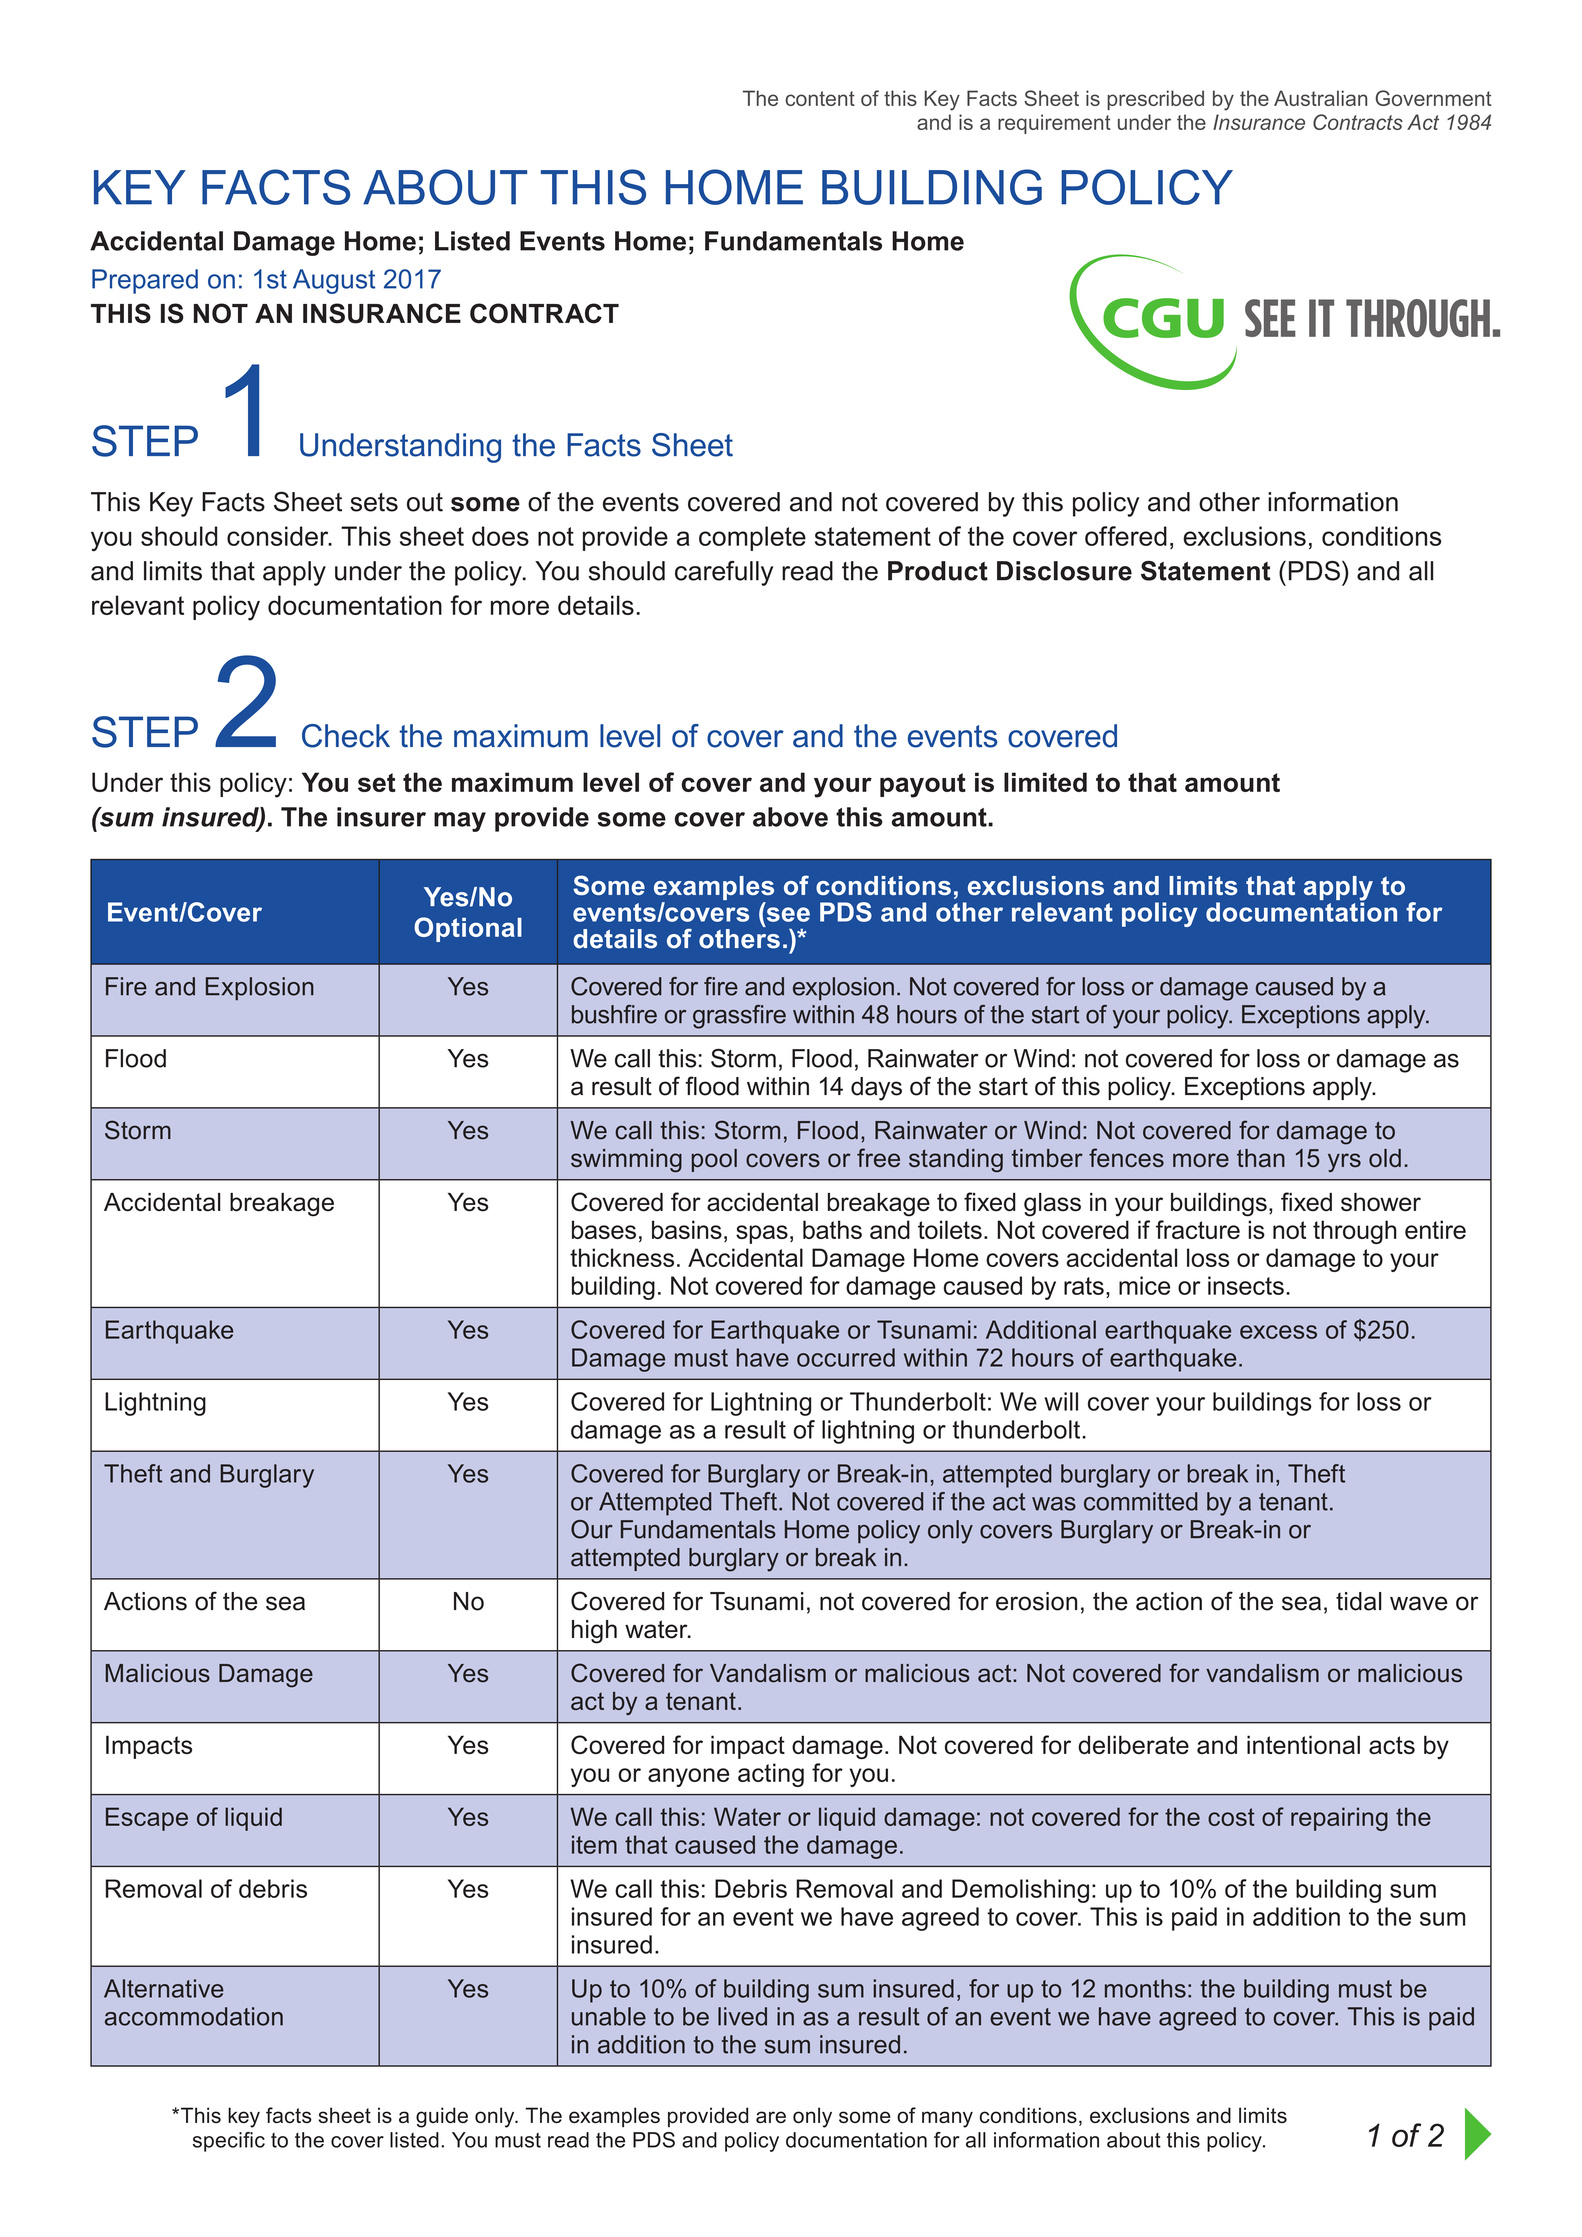 The height and width of the image is (2237, 1582). Describe the element at coordinates (1359, 1601) in the image. I see `tidal` at that location.
